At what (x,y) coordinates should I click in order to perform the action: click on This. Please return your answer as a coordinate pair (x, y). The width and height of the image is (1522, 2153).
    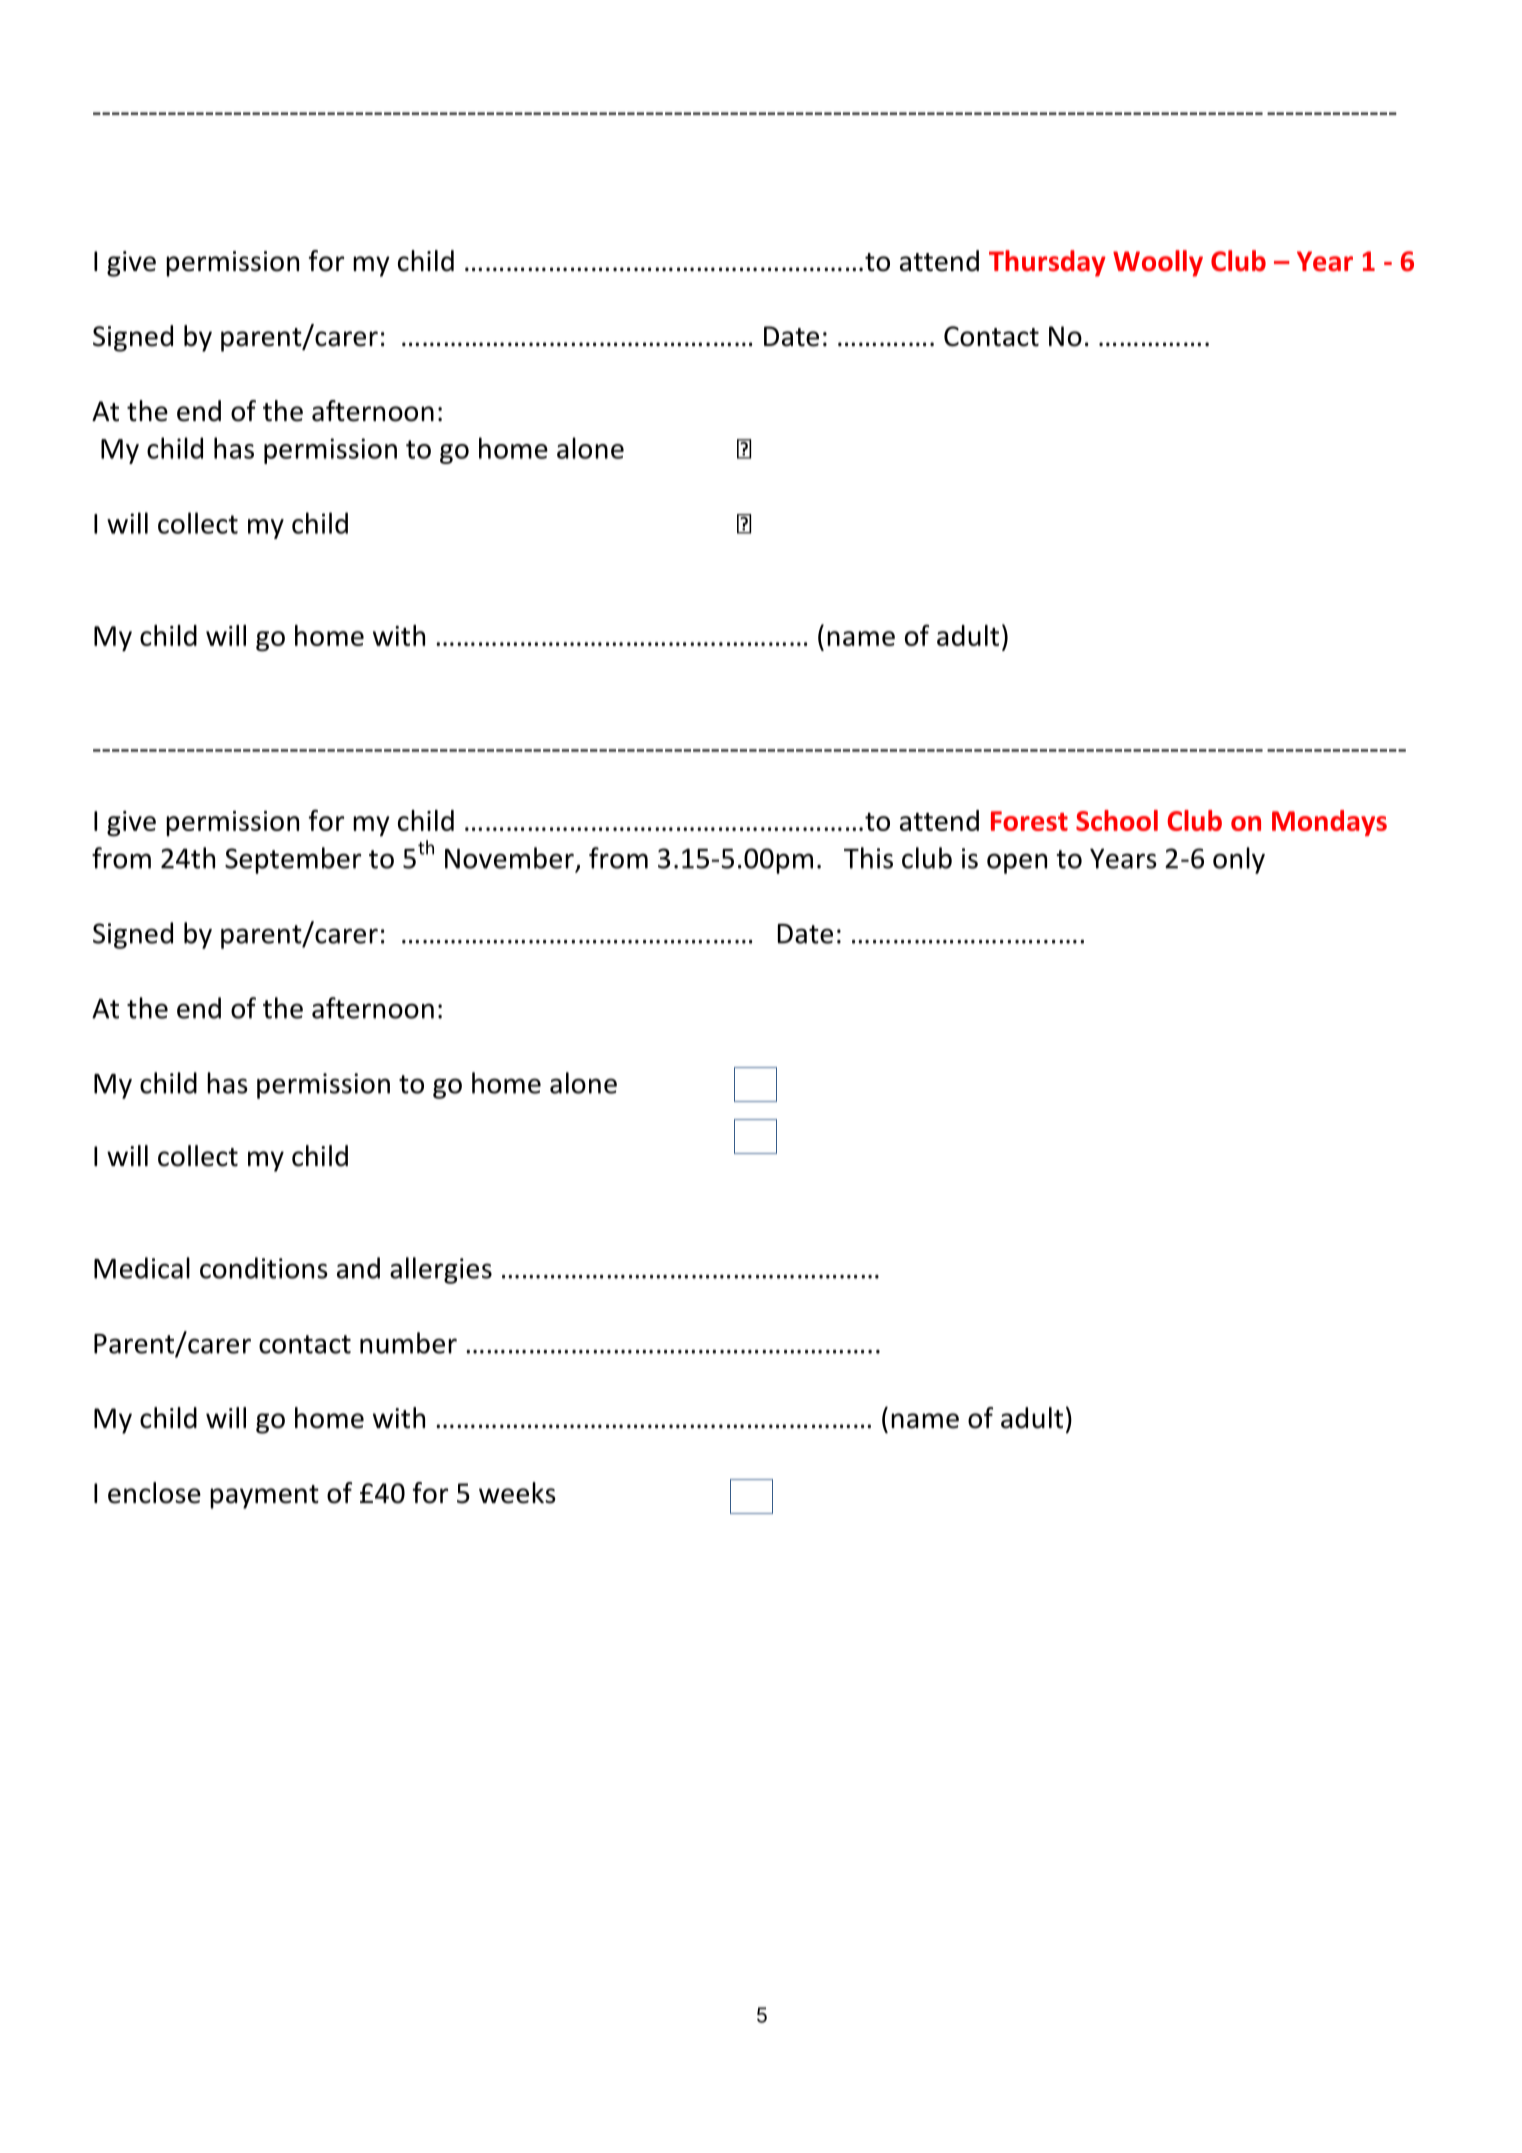
    Looking at the image, I should click on (868, 858).
